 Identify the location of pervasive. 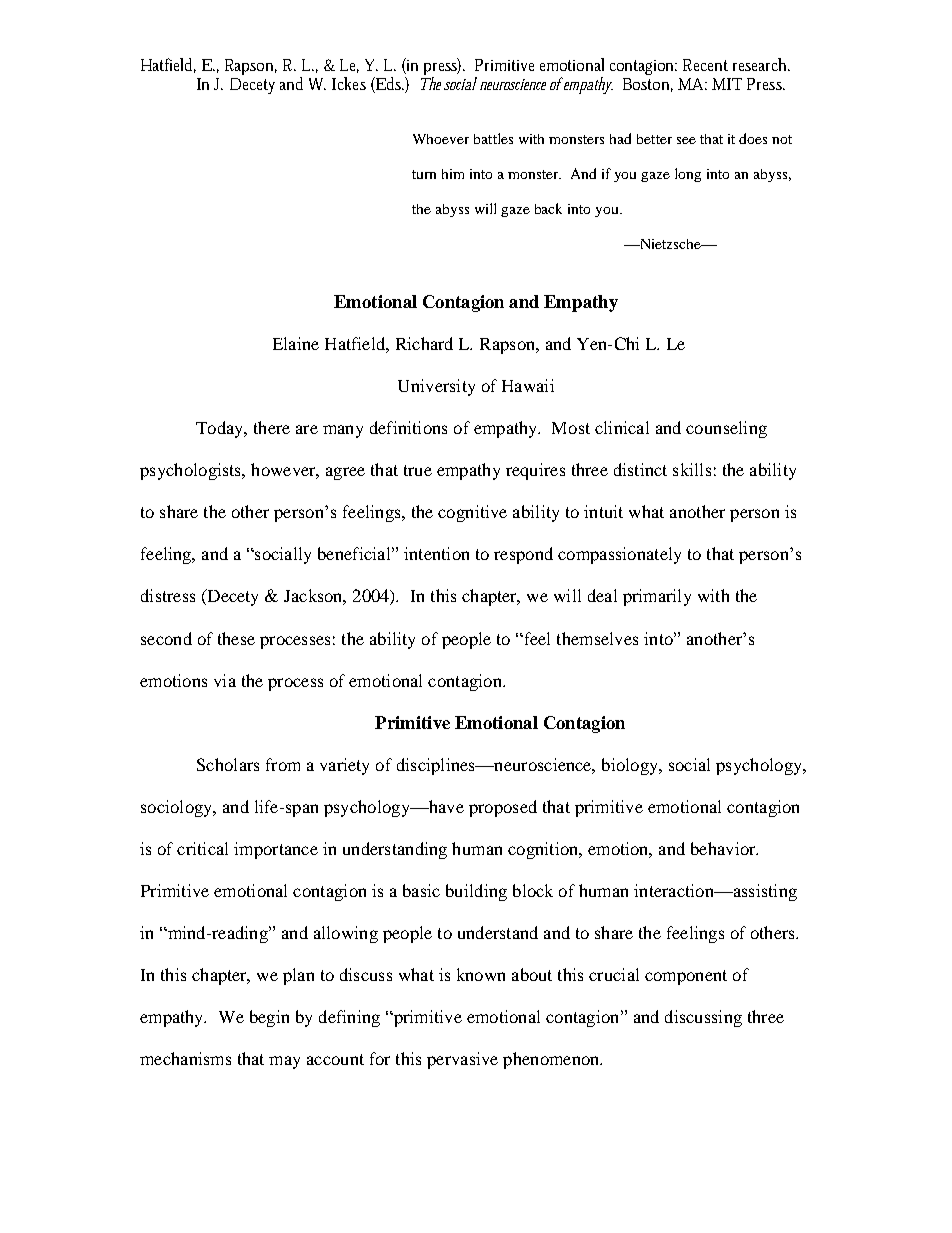
(462, 1060).
